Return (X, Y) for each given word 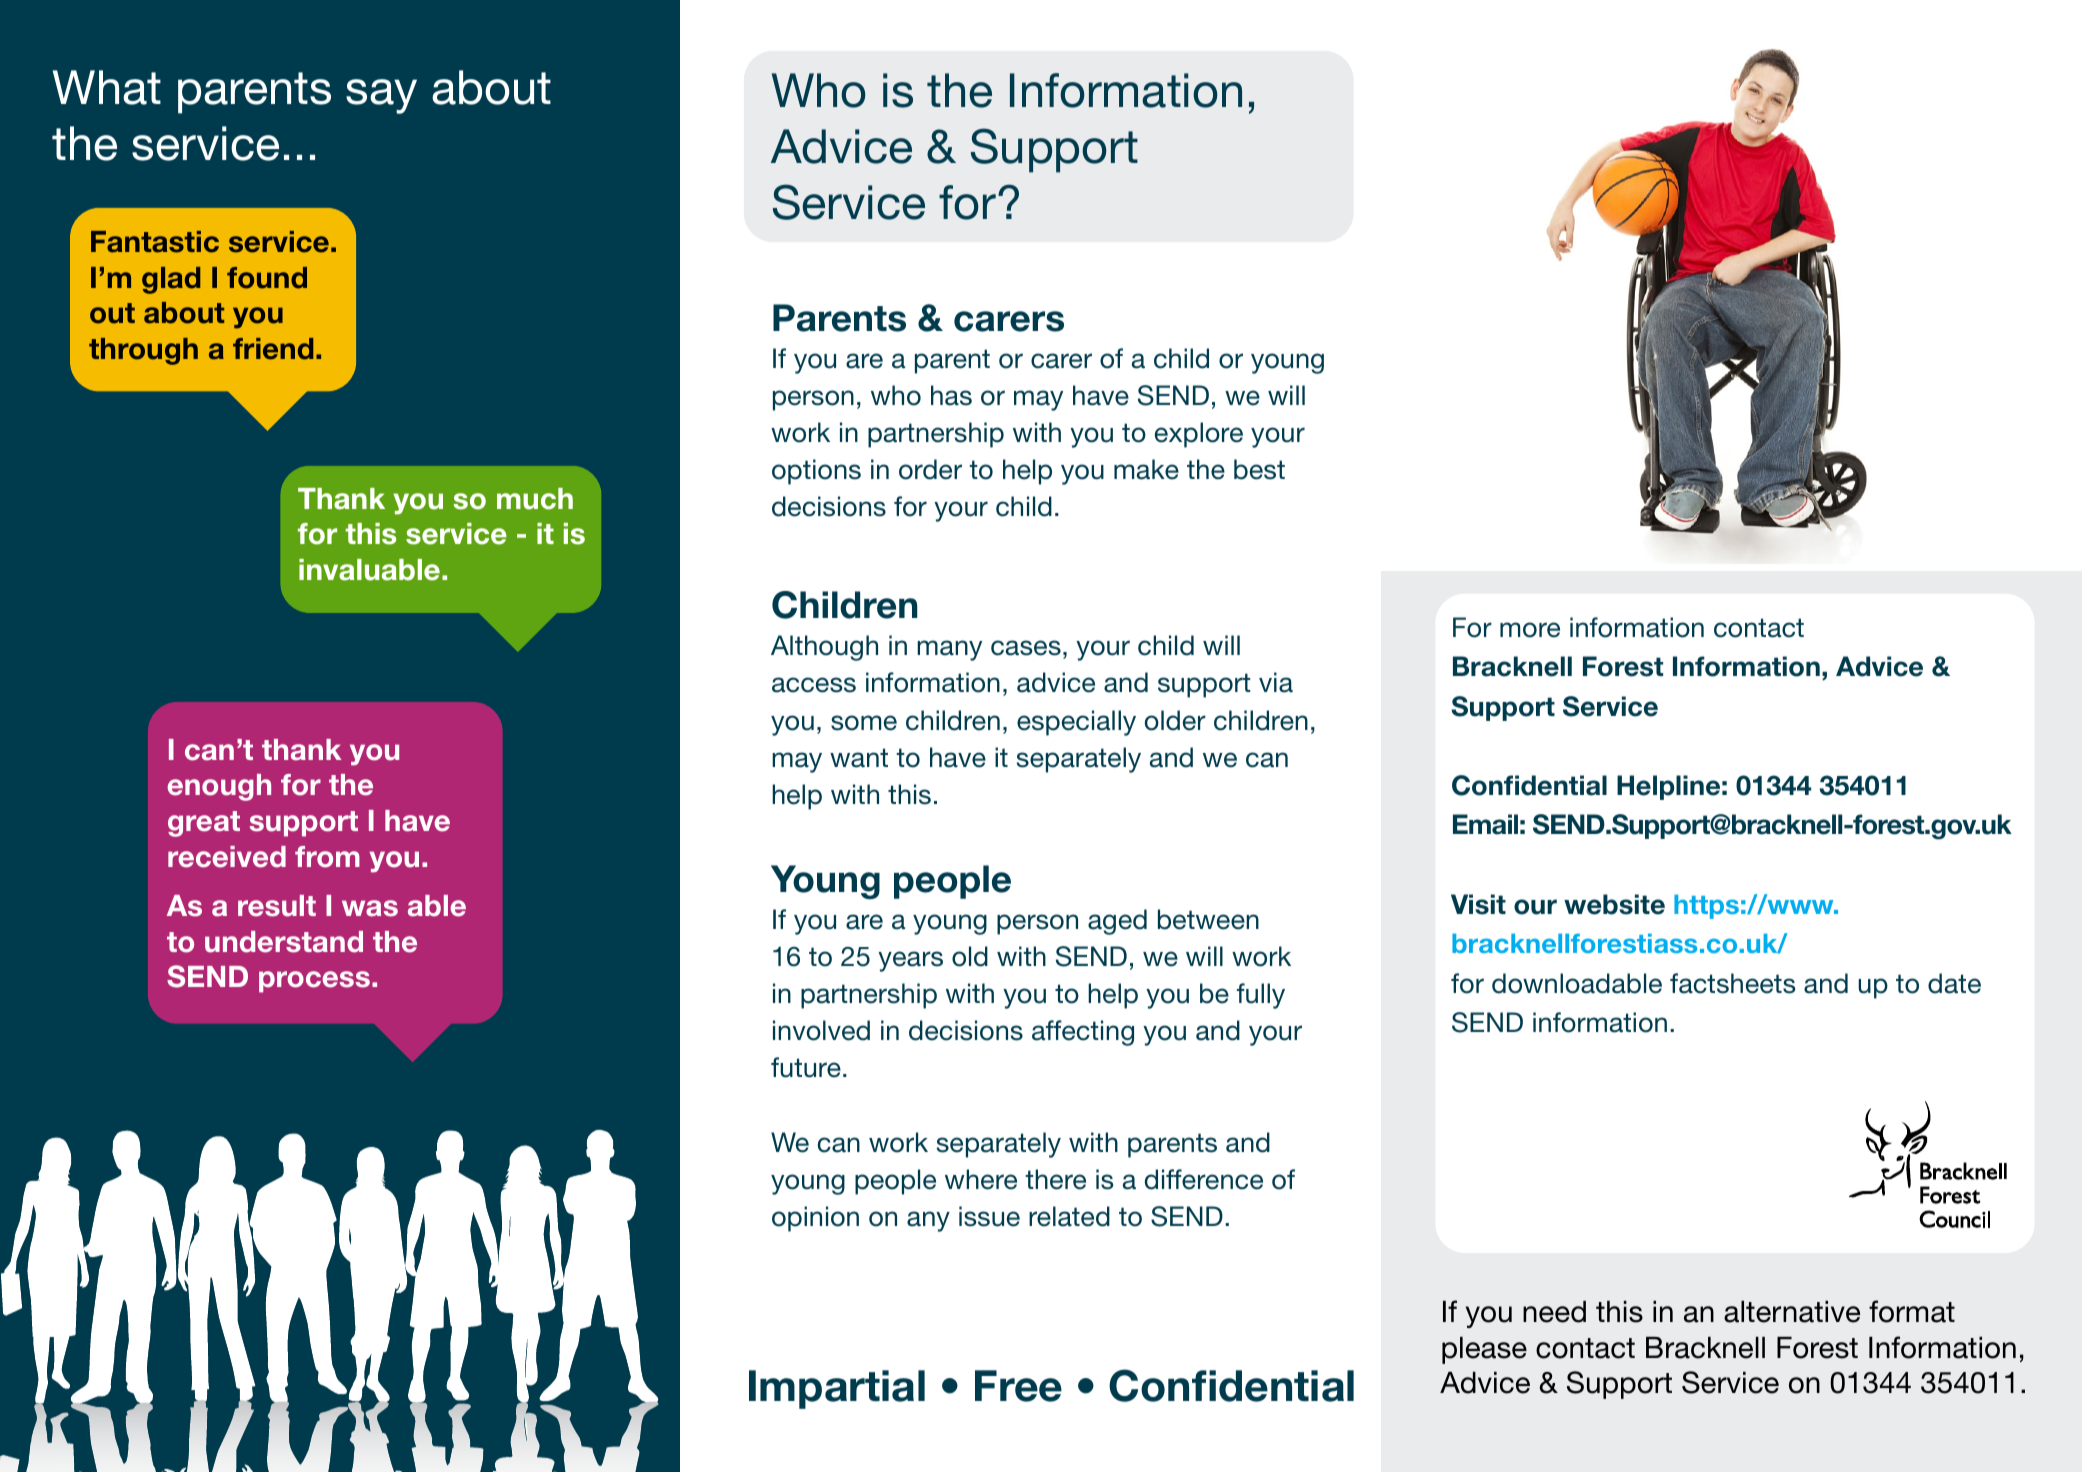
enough (219, 787)
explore (1199, 435)
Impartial (837, 1389)
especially (1076, 723)
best (1259, 469)
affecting (1083, 1033)
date (1954, 983)
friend (273, 349)
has (951, 395)
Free (1018, 1386)
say (381, 96)
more (1530, 630)
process (314, 982)
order (930, 469)
